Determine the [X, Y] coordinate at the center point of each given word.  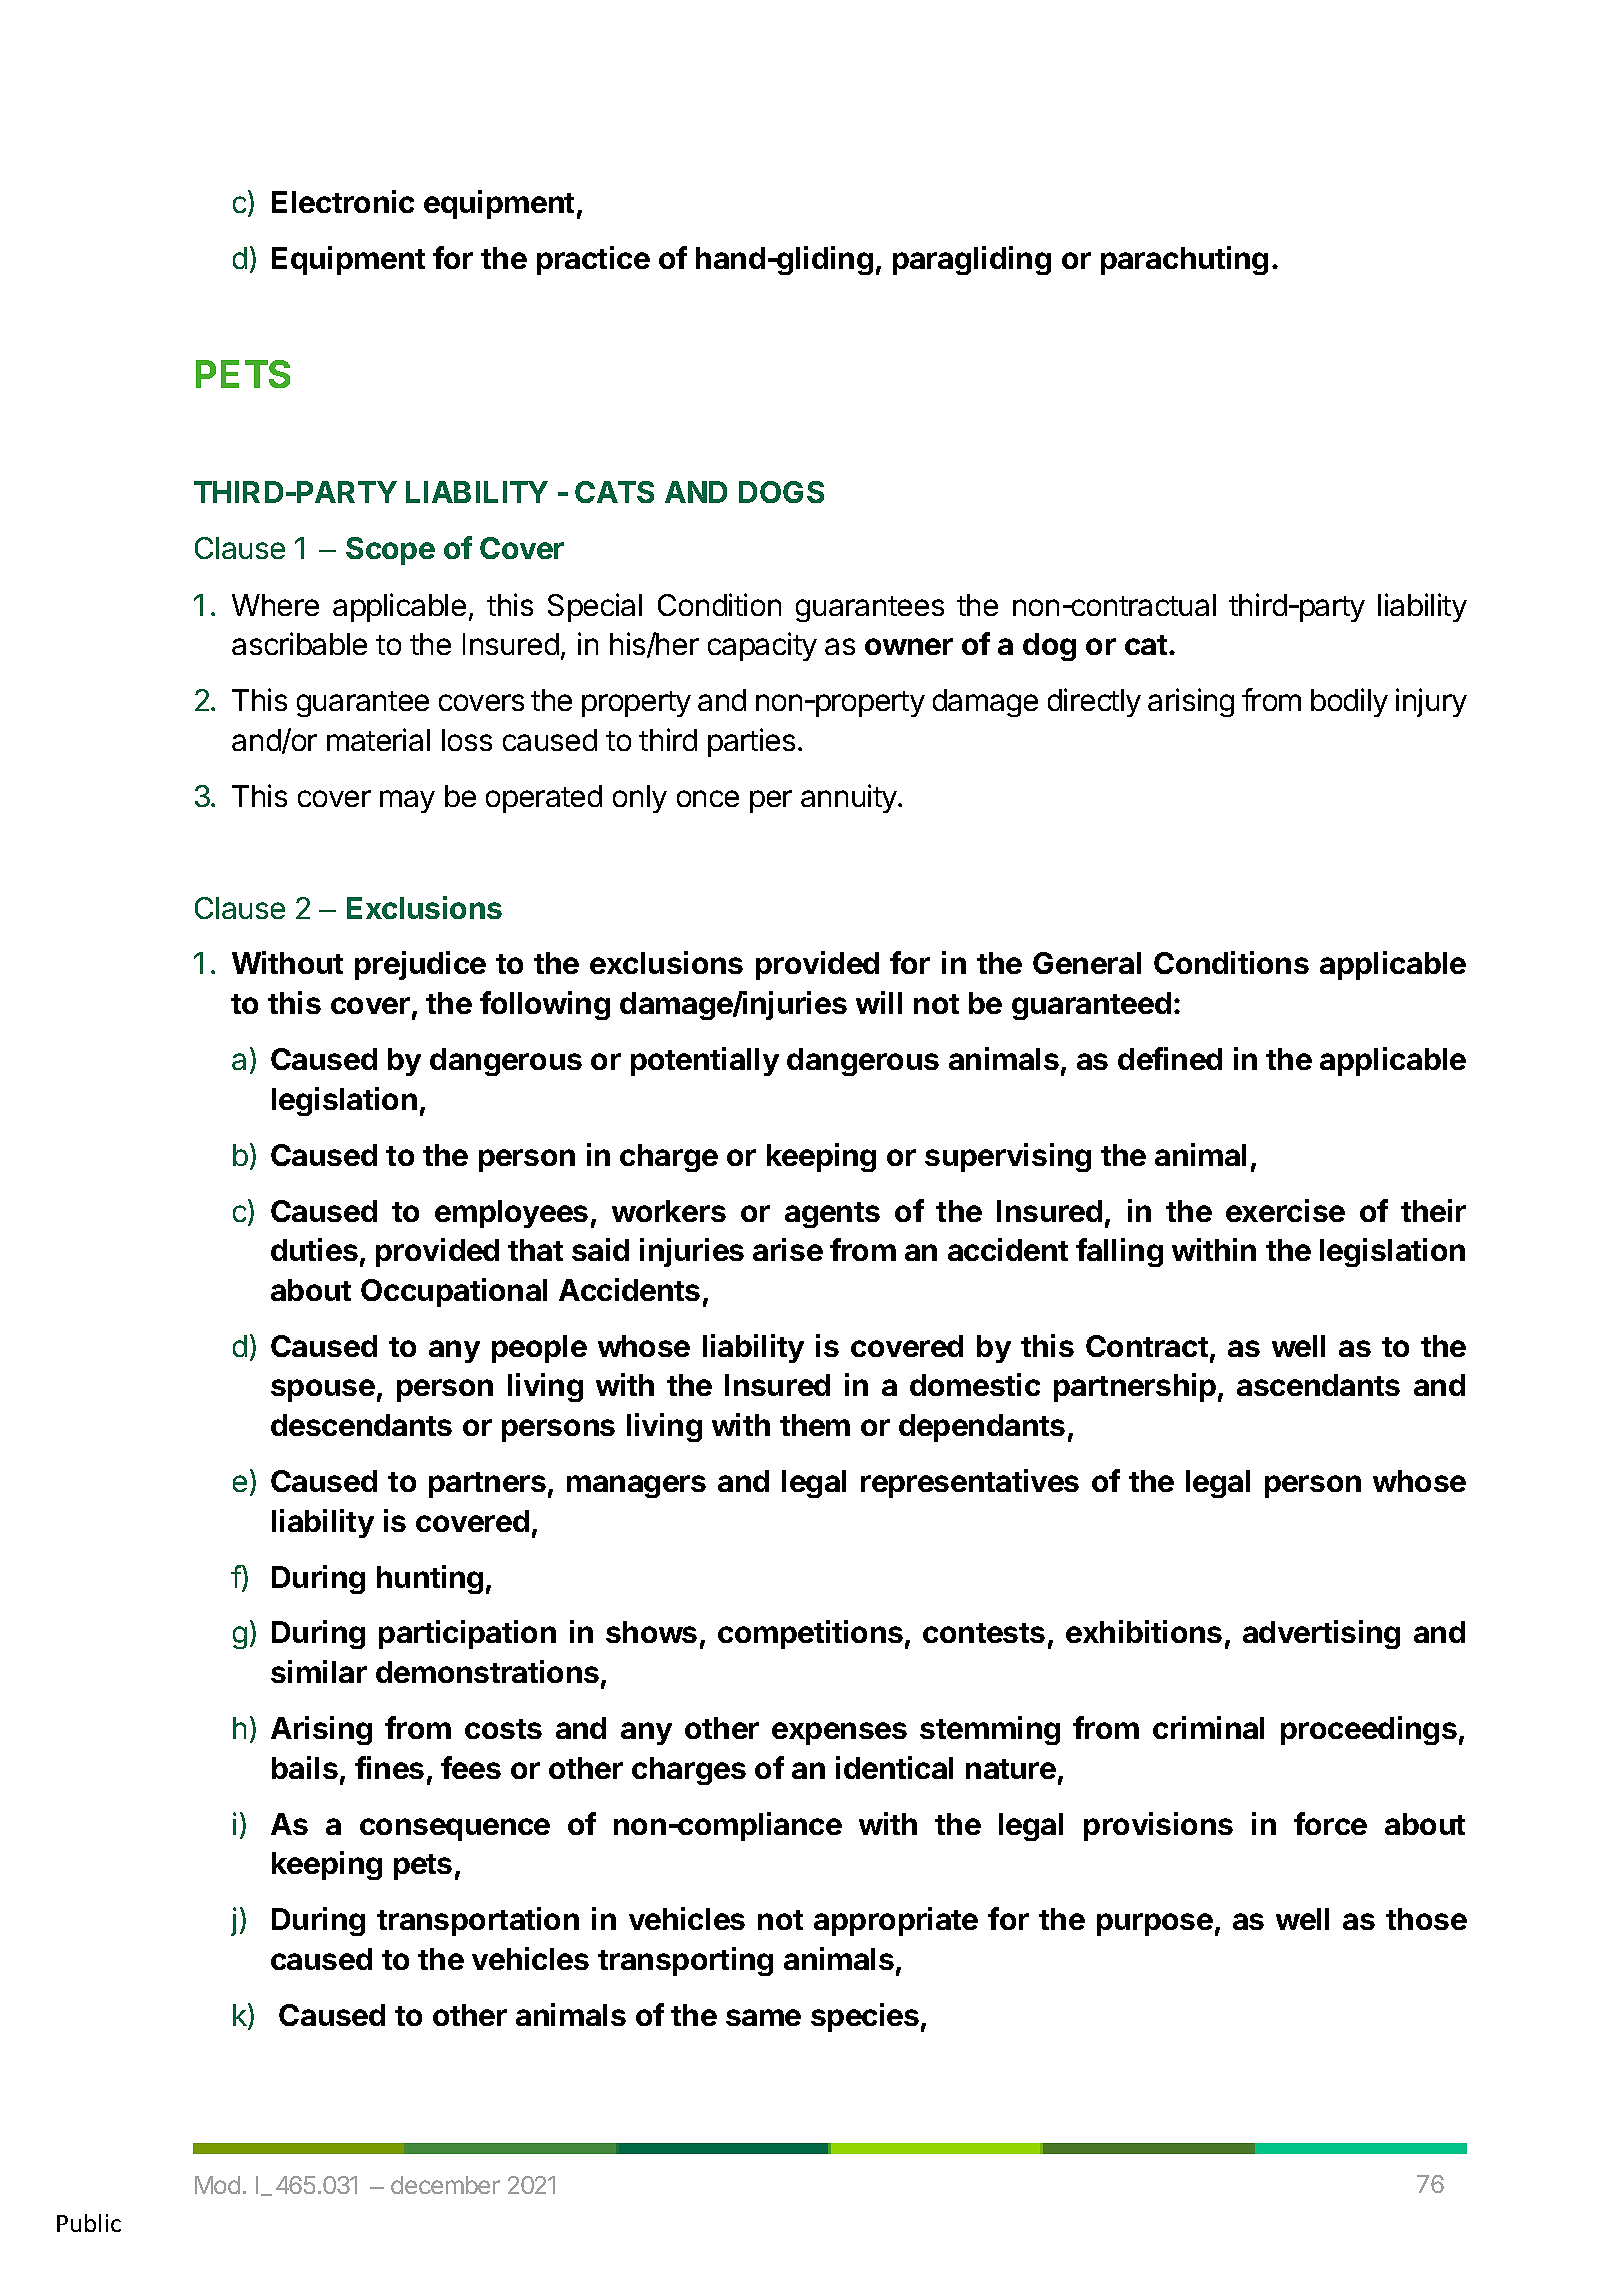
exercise [1285, 1210]
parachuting [1184, 260]
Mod [217, 2185]
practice [593, 260]
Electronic [343, 201]
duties [314, 1249]
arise [788, 1249]
